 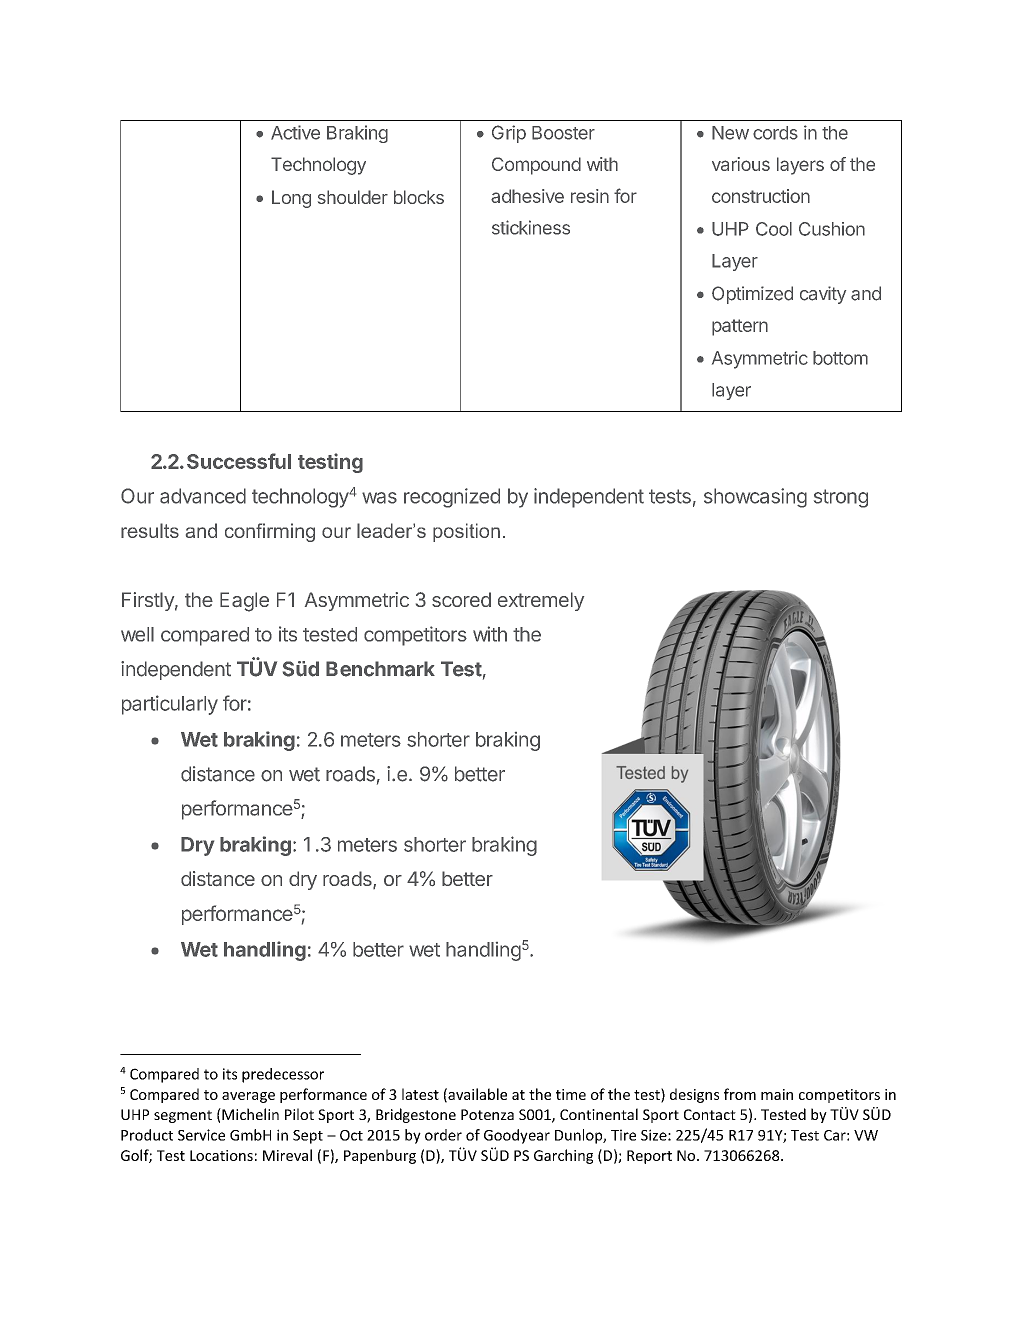 I want to click on Benchmark, so click(x=380, y=669).
